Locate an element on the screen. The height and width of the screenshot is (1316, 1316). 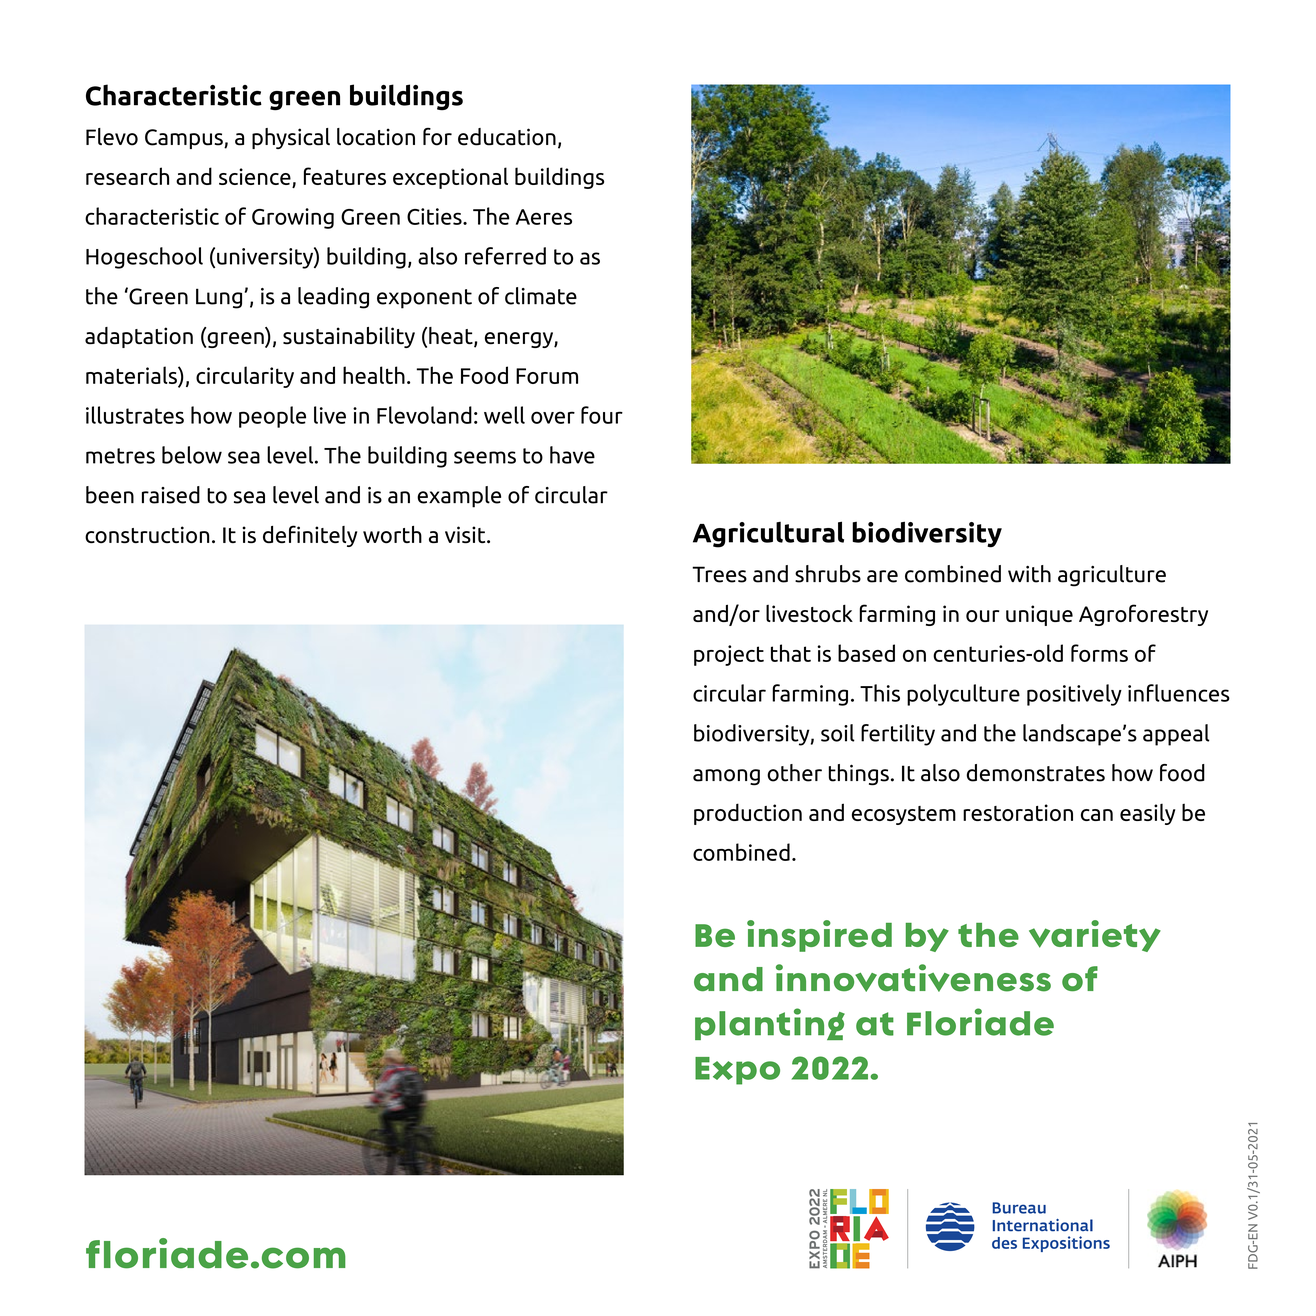
Forum is located at coordinates (547, 376).
